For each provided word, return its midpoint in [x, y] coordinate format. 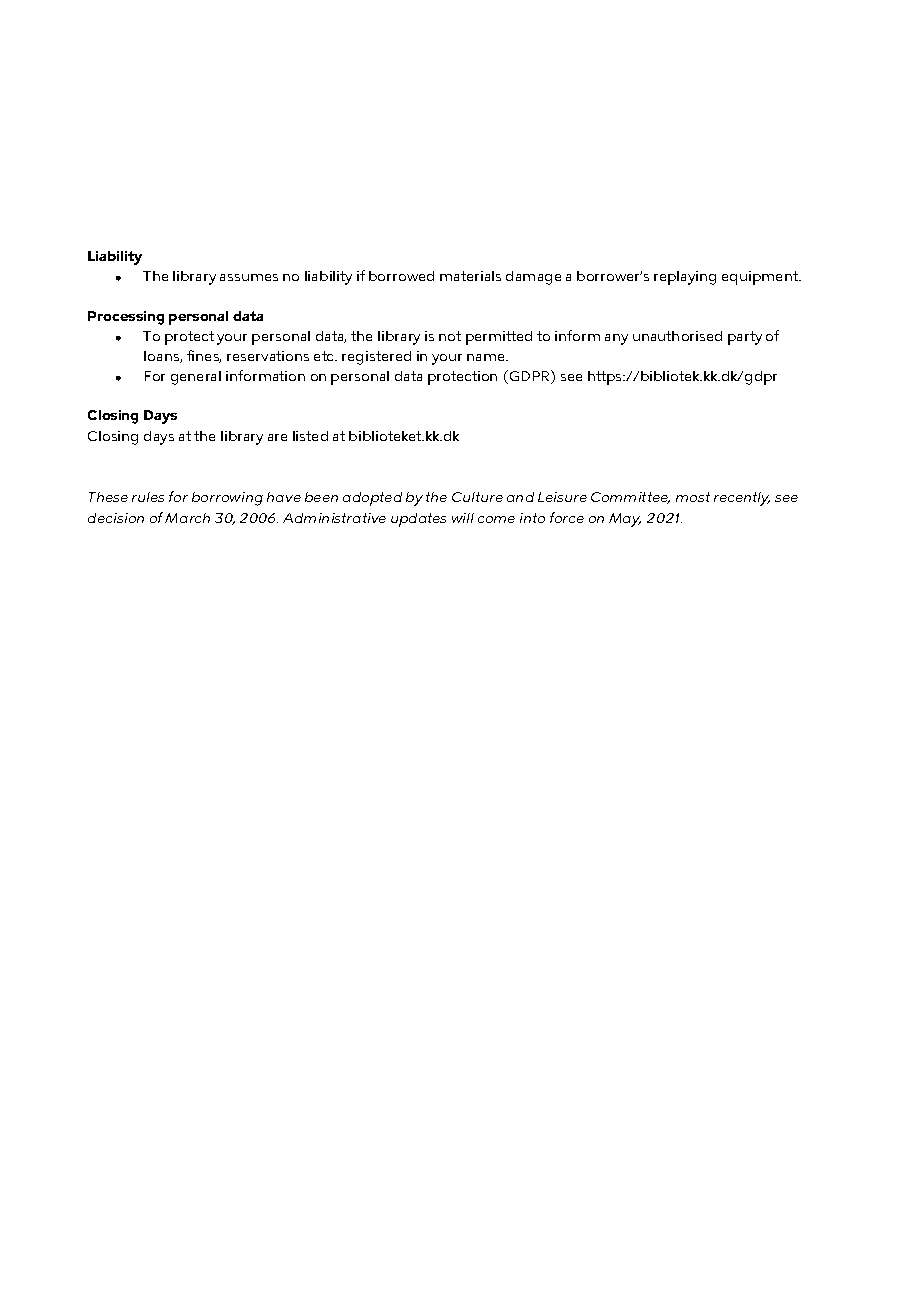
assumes [249, 277]
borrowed [401, 276]
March [187, 518]
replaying [685, 278]
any [616, 339]
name [487, 357]
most [693, 497]
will [463, 518]
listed [310, 436]
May [625, 520]
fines [204, 356]
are [277, 437]
